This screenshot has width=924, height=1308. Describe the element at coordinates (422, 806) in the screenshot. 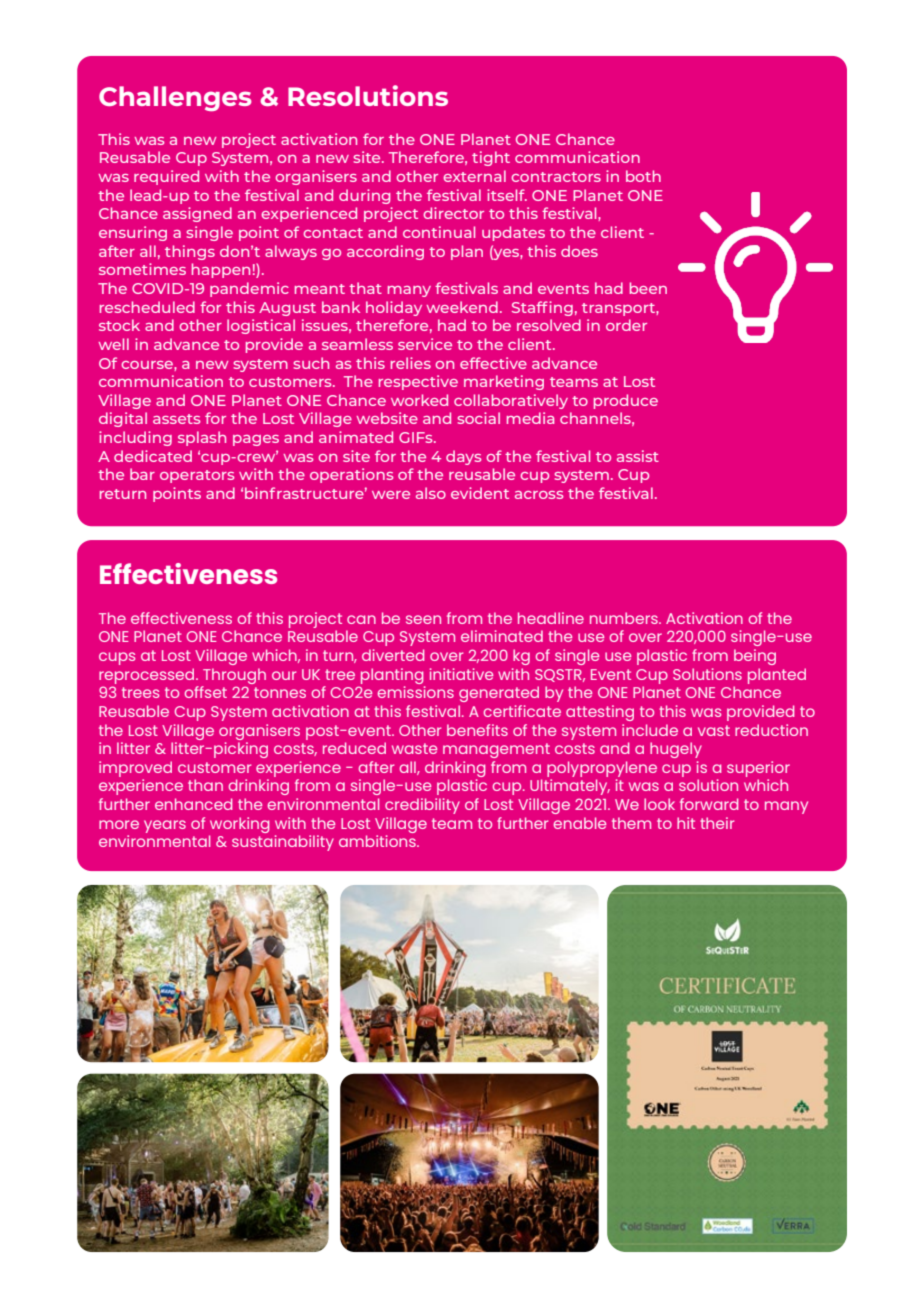

I see `credibility` at that location.
